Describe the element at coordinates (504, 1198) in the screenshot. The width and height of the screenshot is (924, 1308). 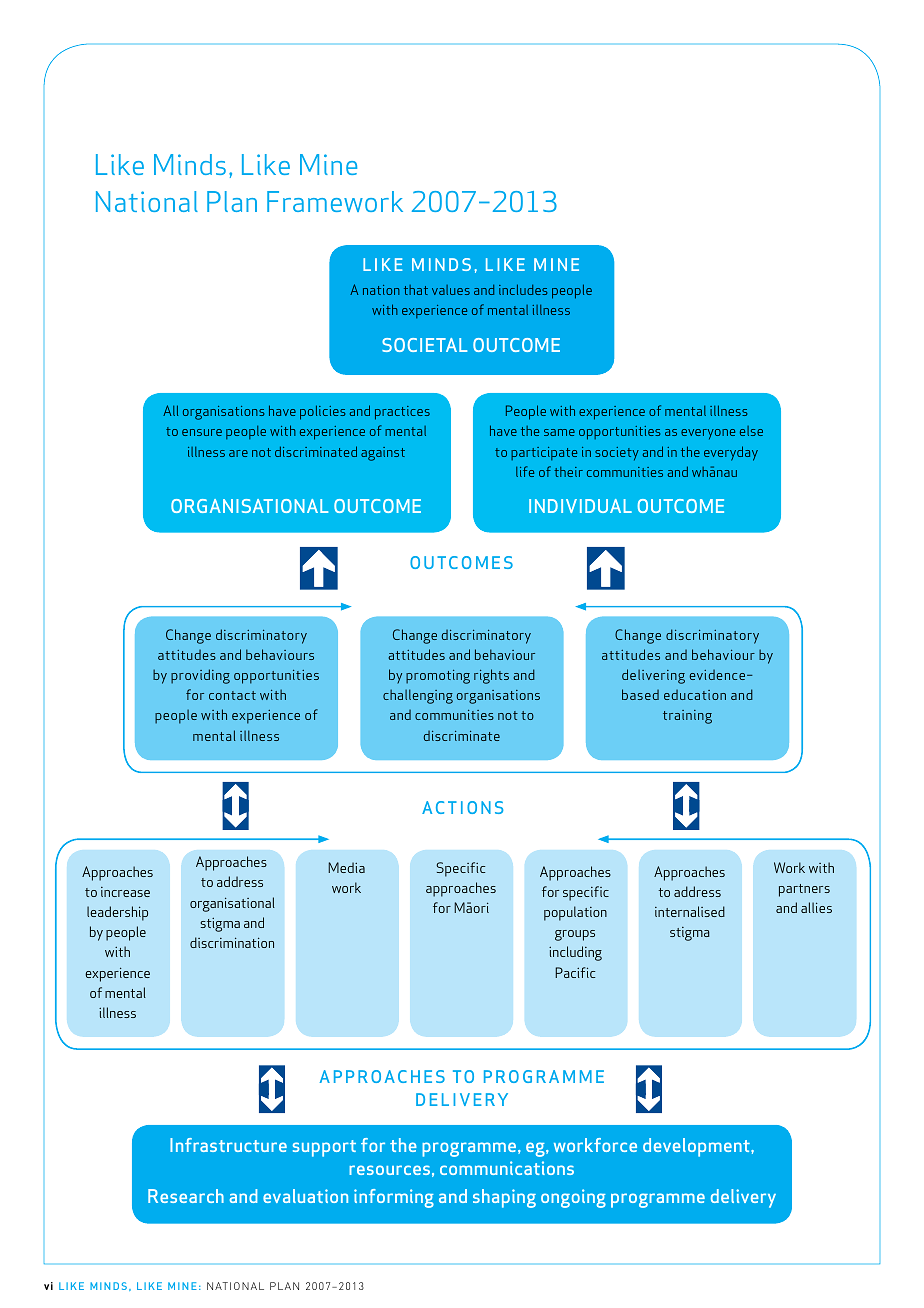
I see `shaping` at that location.
